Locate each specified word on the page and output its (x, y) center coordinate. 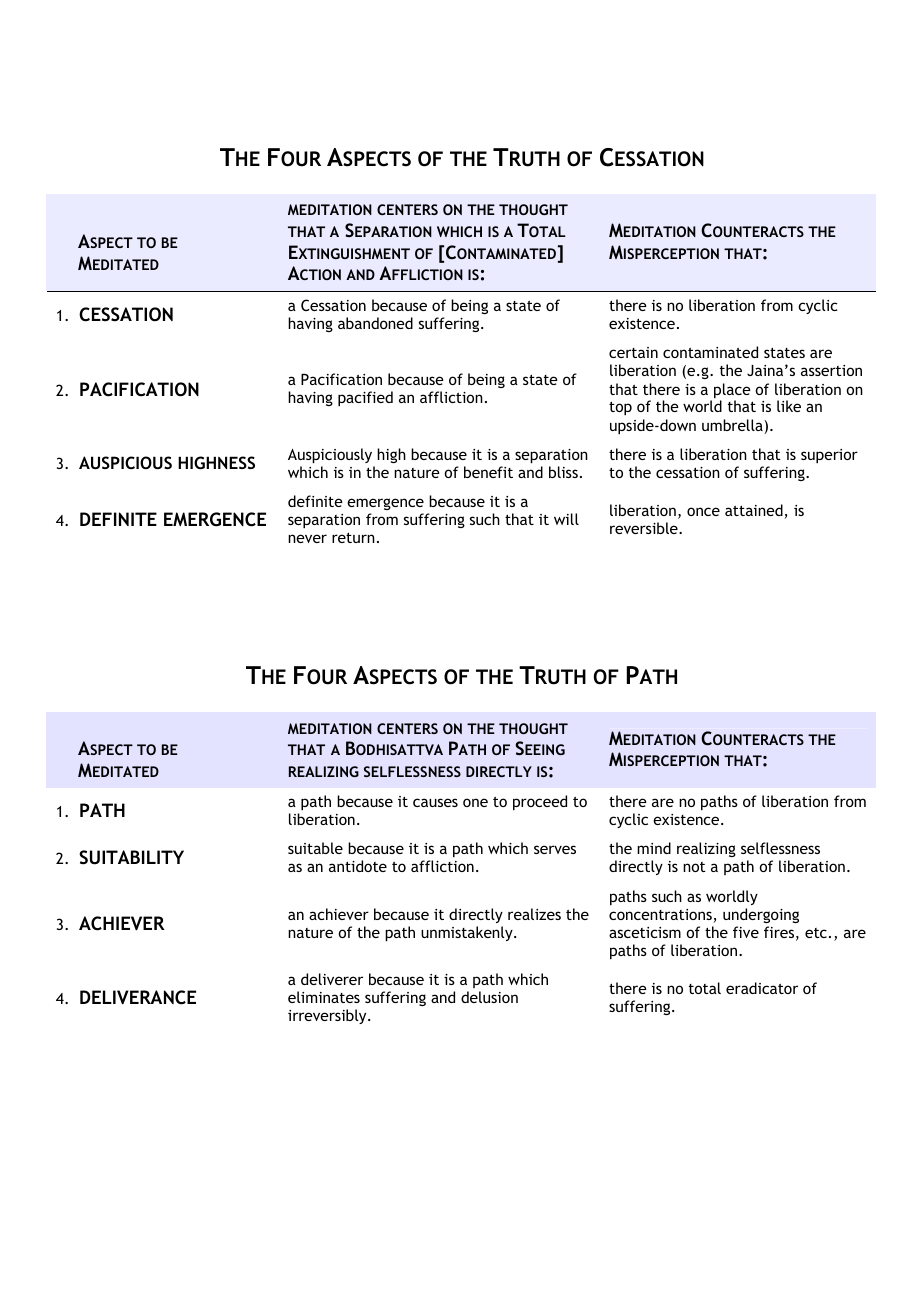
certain (633, 352)
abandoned (375, 323)
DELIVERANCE (138, 997)
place (732, 392)
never (307, 538)
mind (654, 848)
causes (435, 802)
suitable (315, 848)
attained (755, 511)
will (566, 519)
